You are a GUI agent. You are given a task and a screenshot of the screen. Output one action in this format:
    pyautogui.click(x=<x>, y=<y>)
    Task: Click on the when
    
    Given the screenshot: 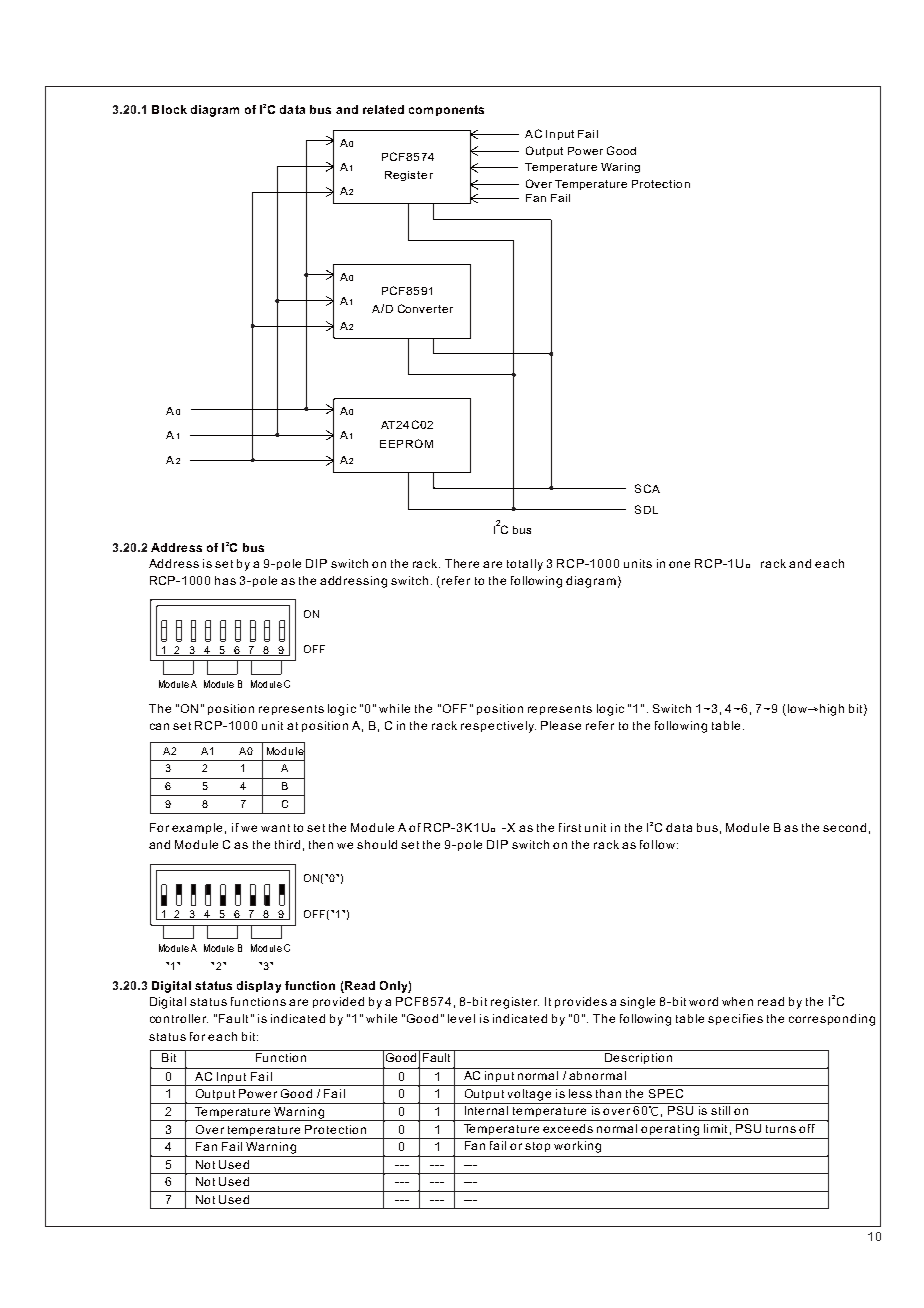 What is the action you would take?
    pyautogui.click(x=737, y=1001)
